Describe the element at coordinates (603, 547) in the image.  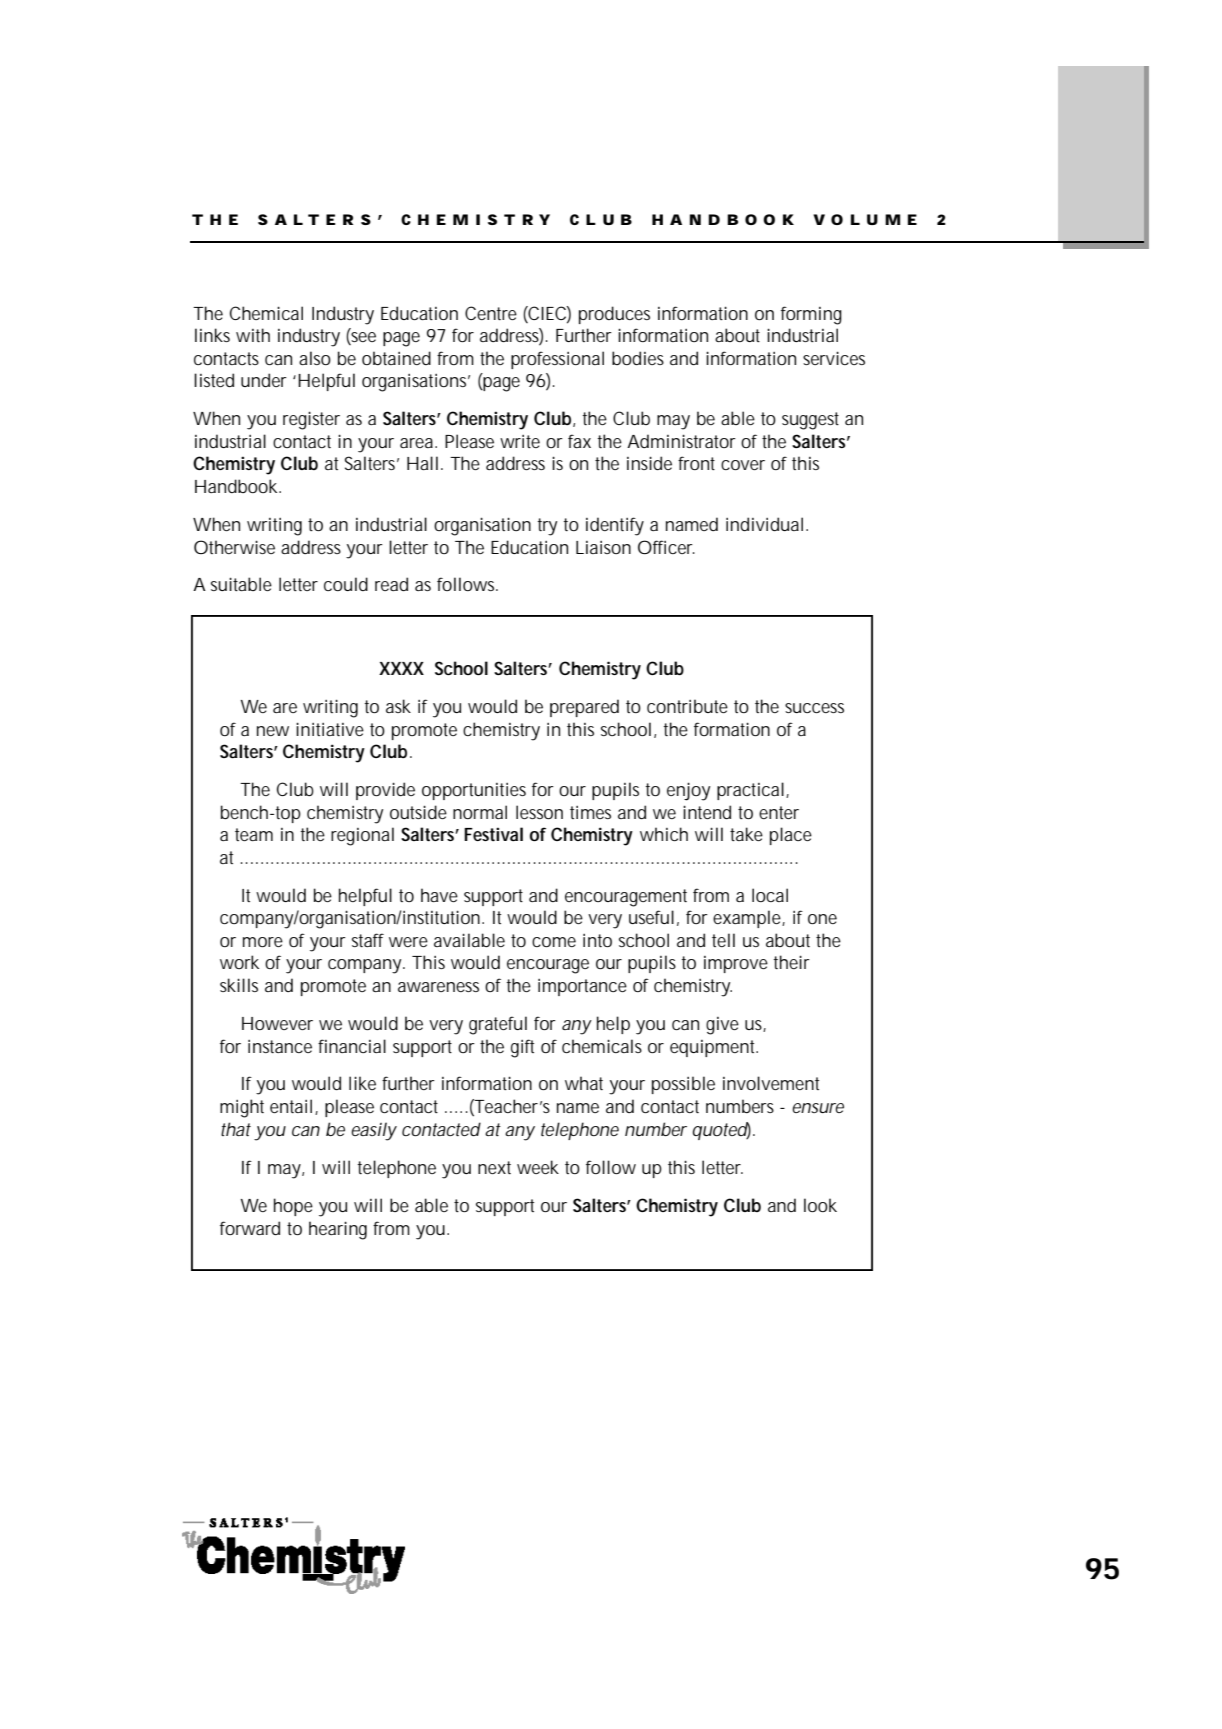
I see `Liaison` at that location.
